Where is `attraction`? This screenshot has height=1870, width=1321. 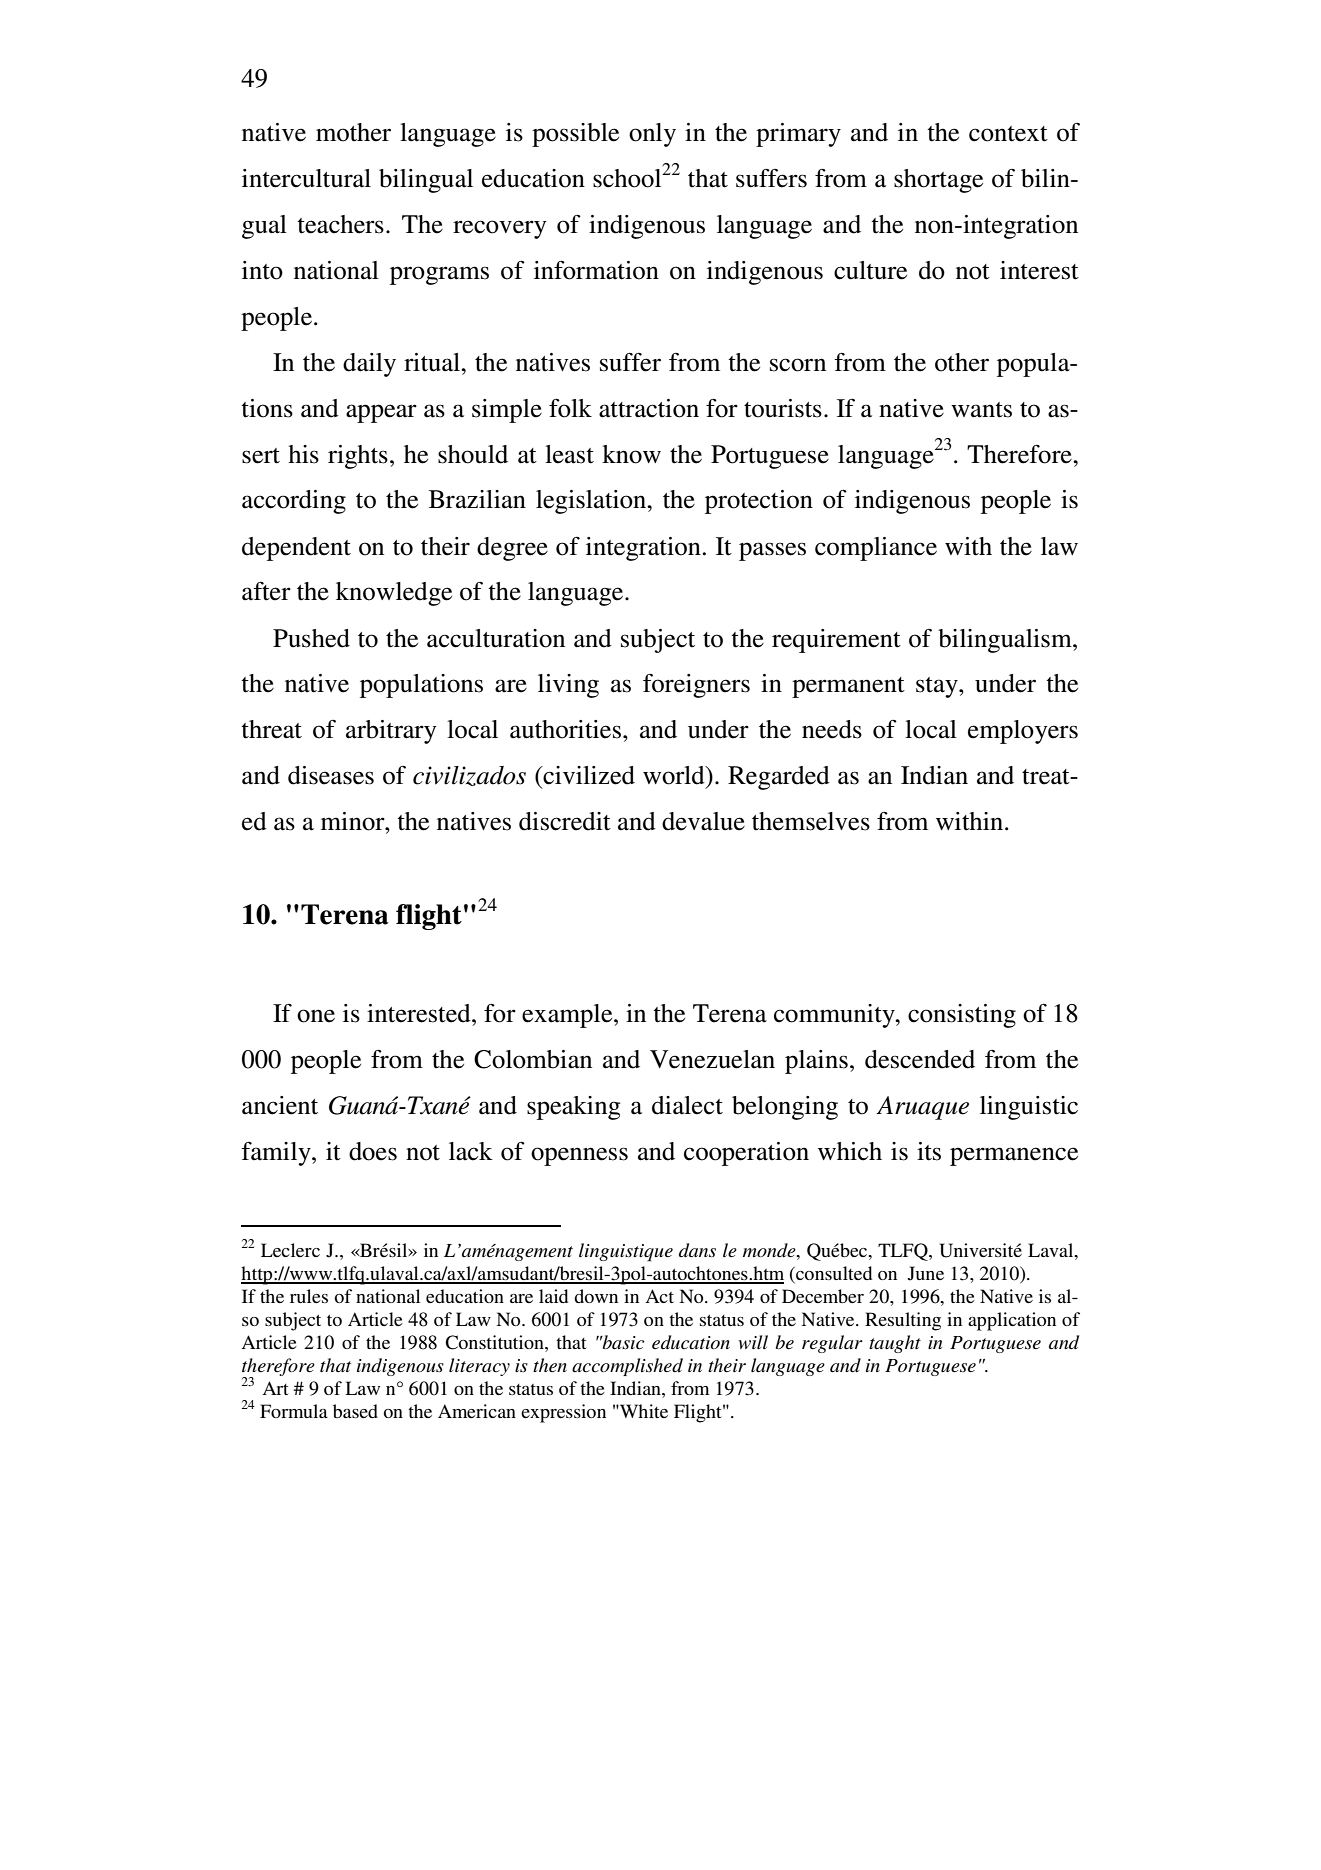 attraction is located at coordinates (649, 408).
